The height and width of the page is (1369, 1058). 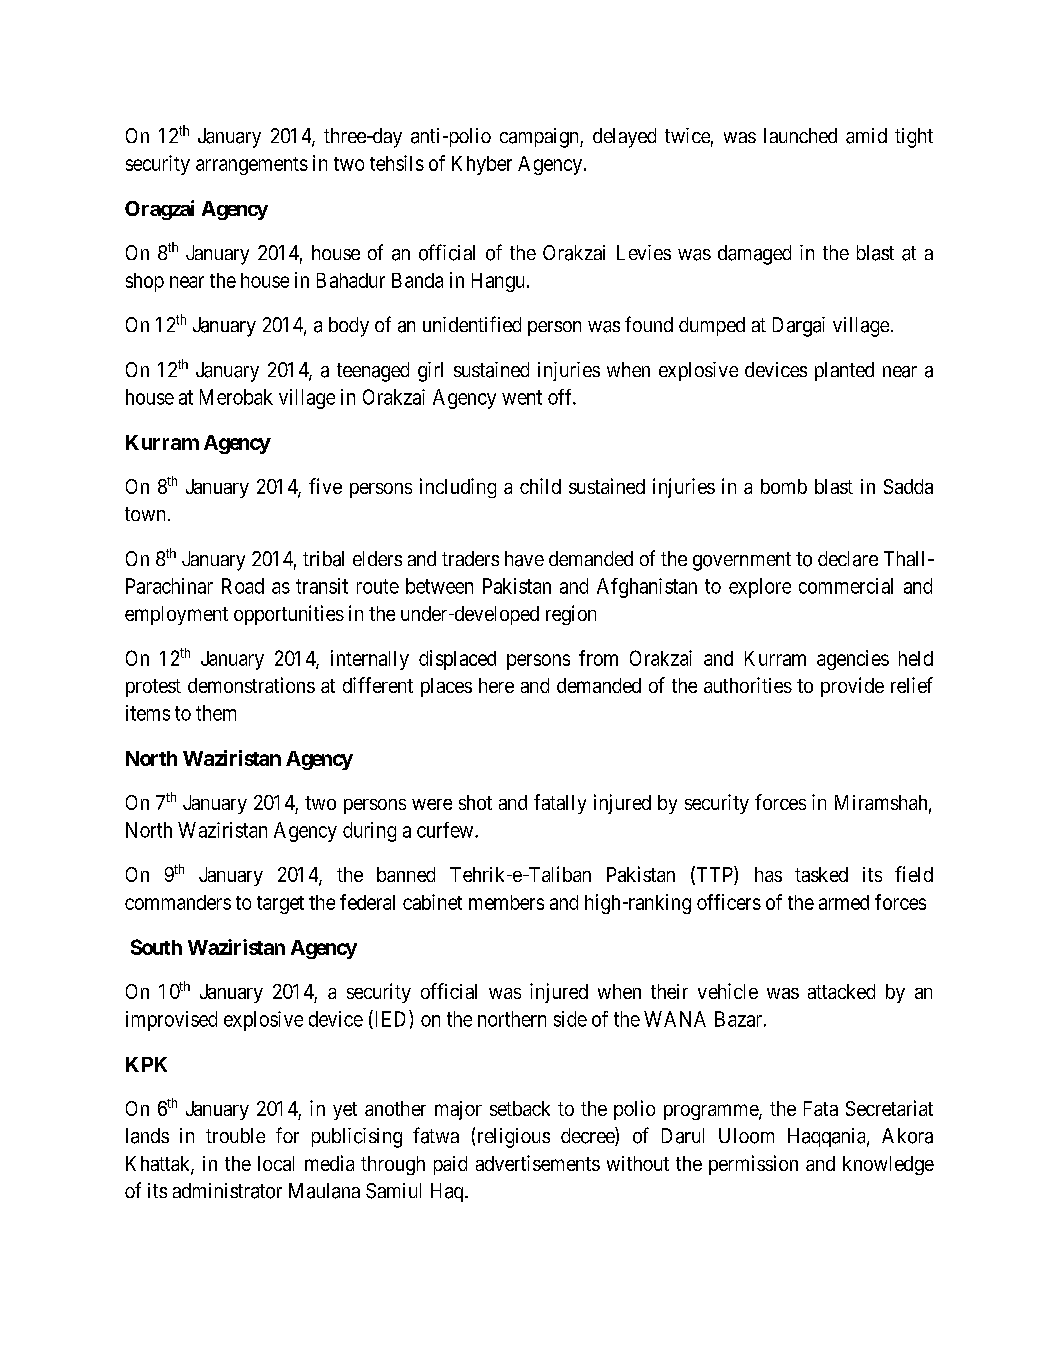 I want to click on arrangements, so click(x=252, y=166).
